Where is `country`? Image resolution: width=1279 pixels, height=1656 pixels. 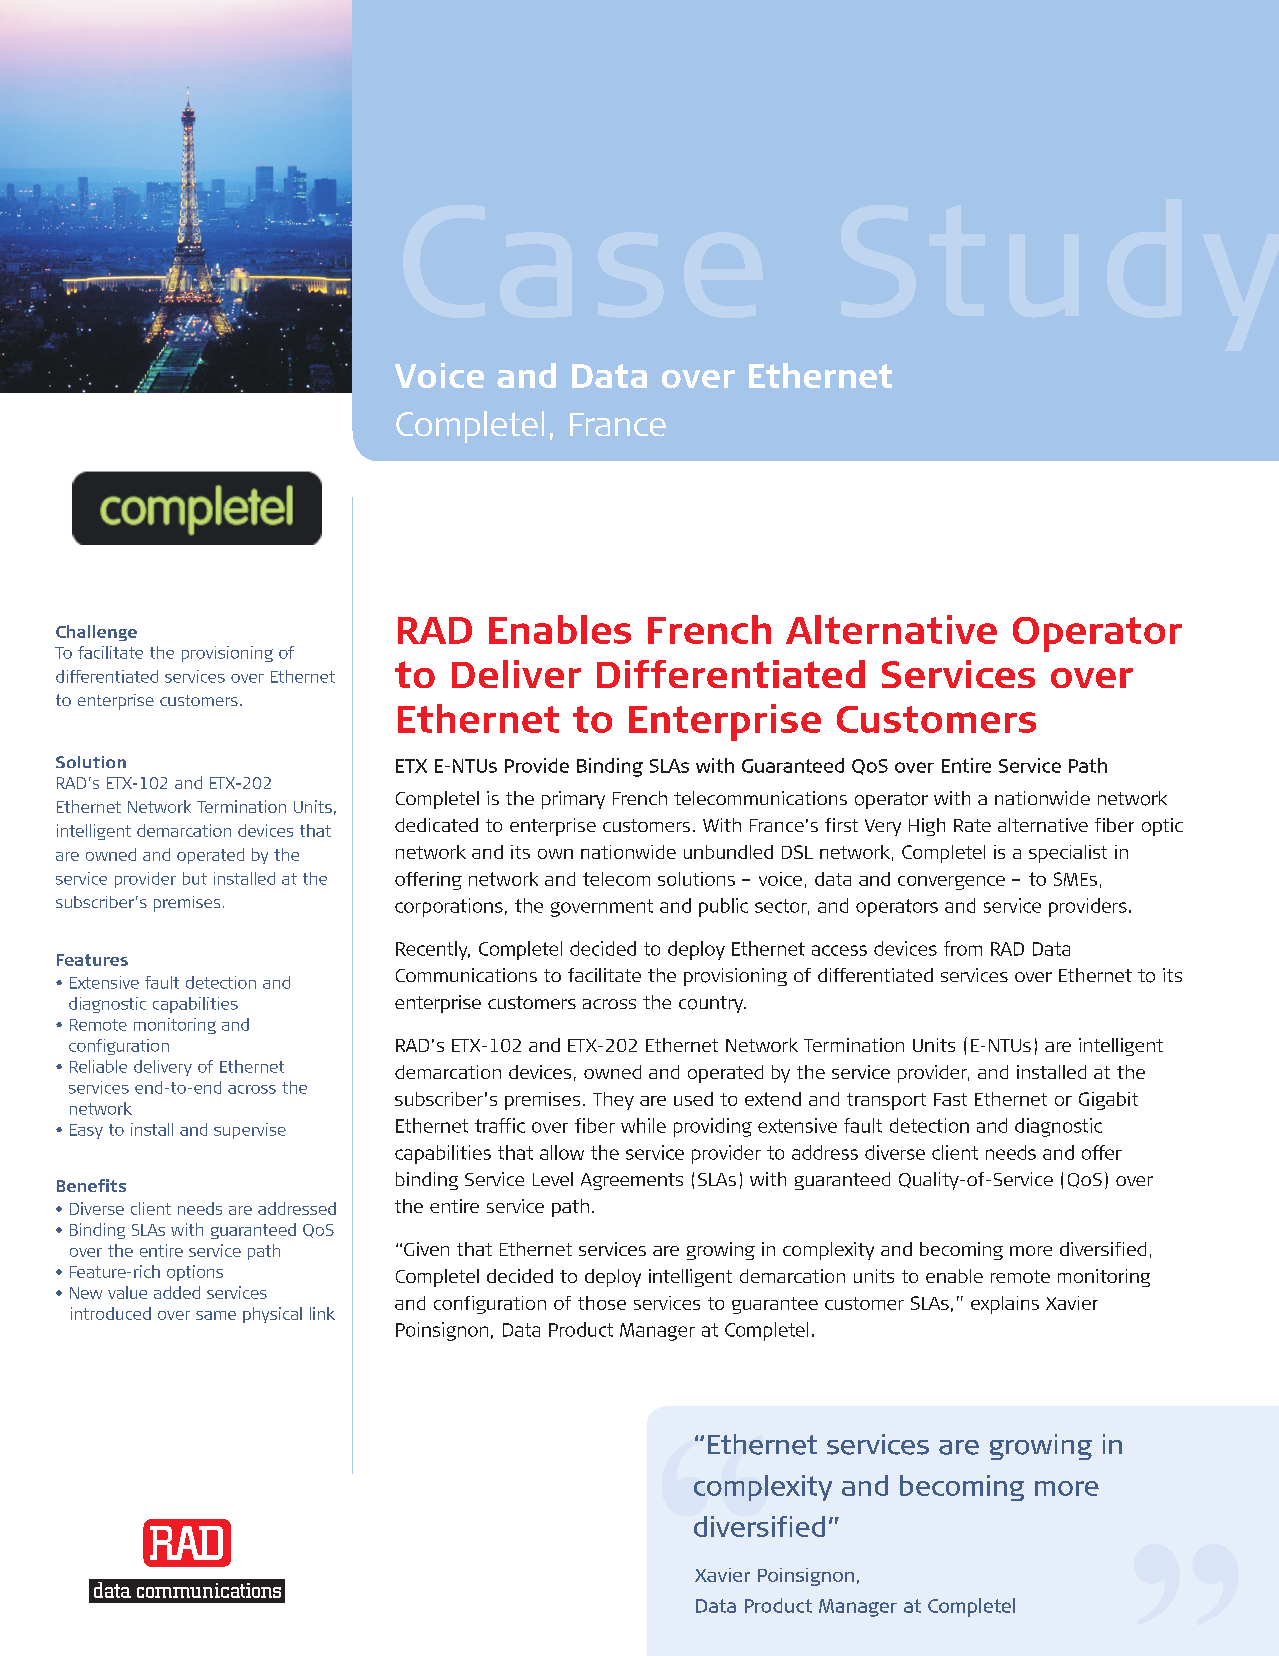 country is located at coordinates (712, 1004).
